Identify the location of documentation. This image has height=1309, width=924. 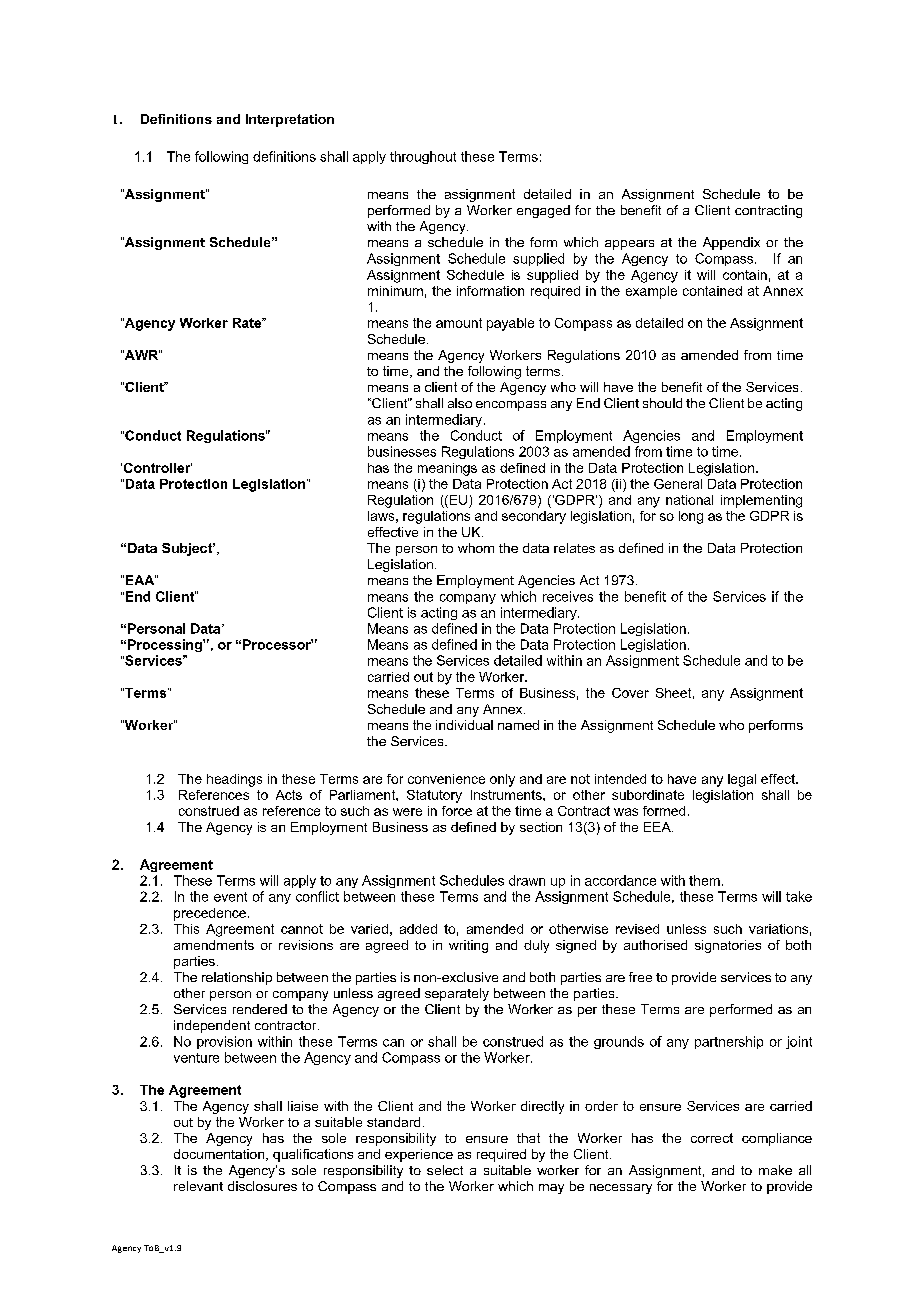
(220, 1155).
